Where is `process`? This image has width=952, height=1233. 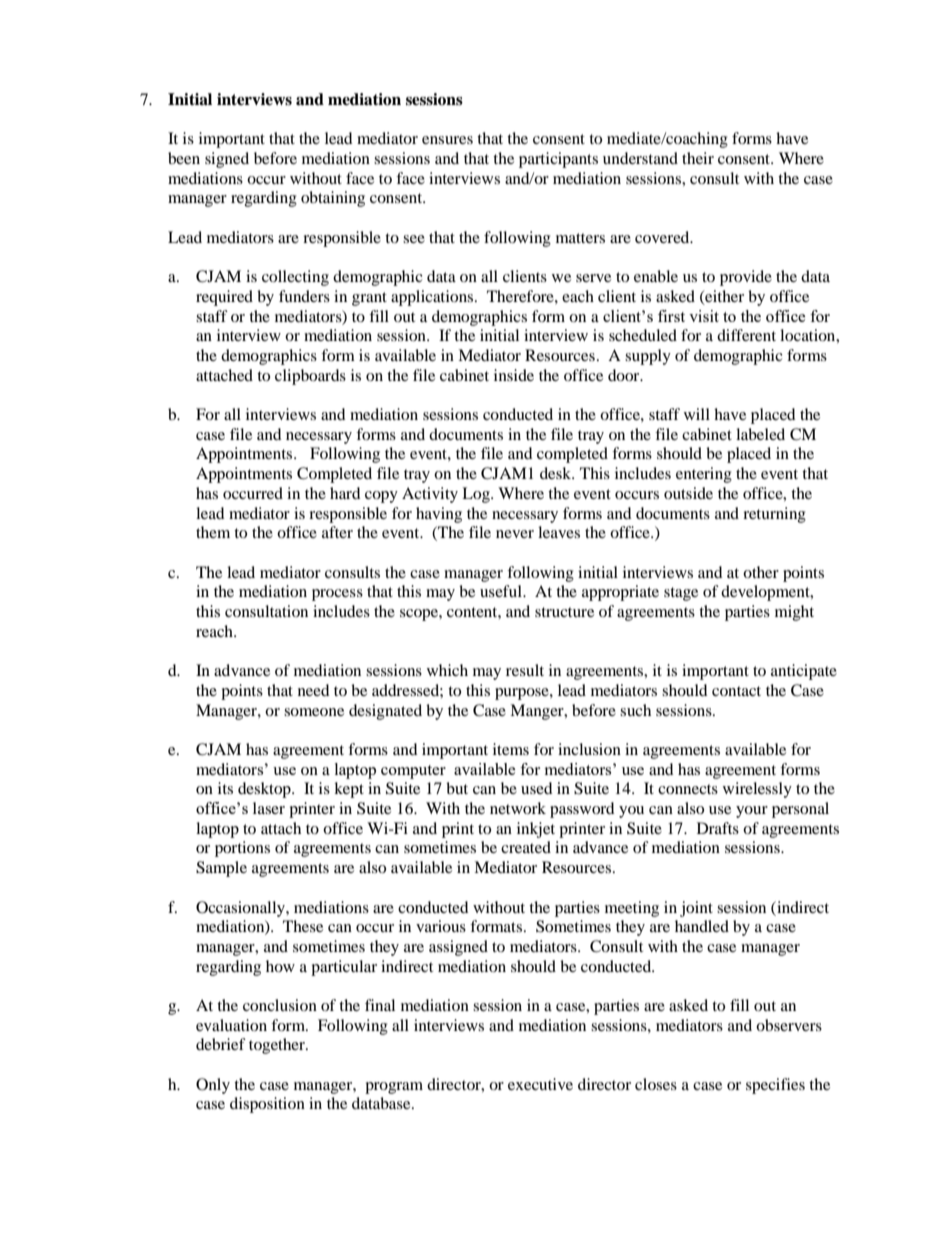
process is located at coordinates (337, 595).
